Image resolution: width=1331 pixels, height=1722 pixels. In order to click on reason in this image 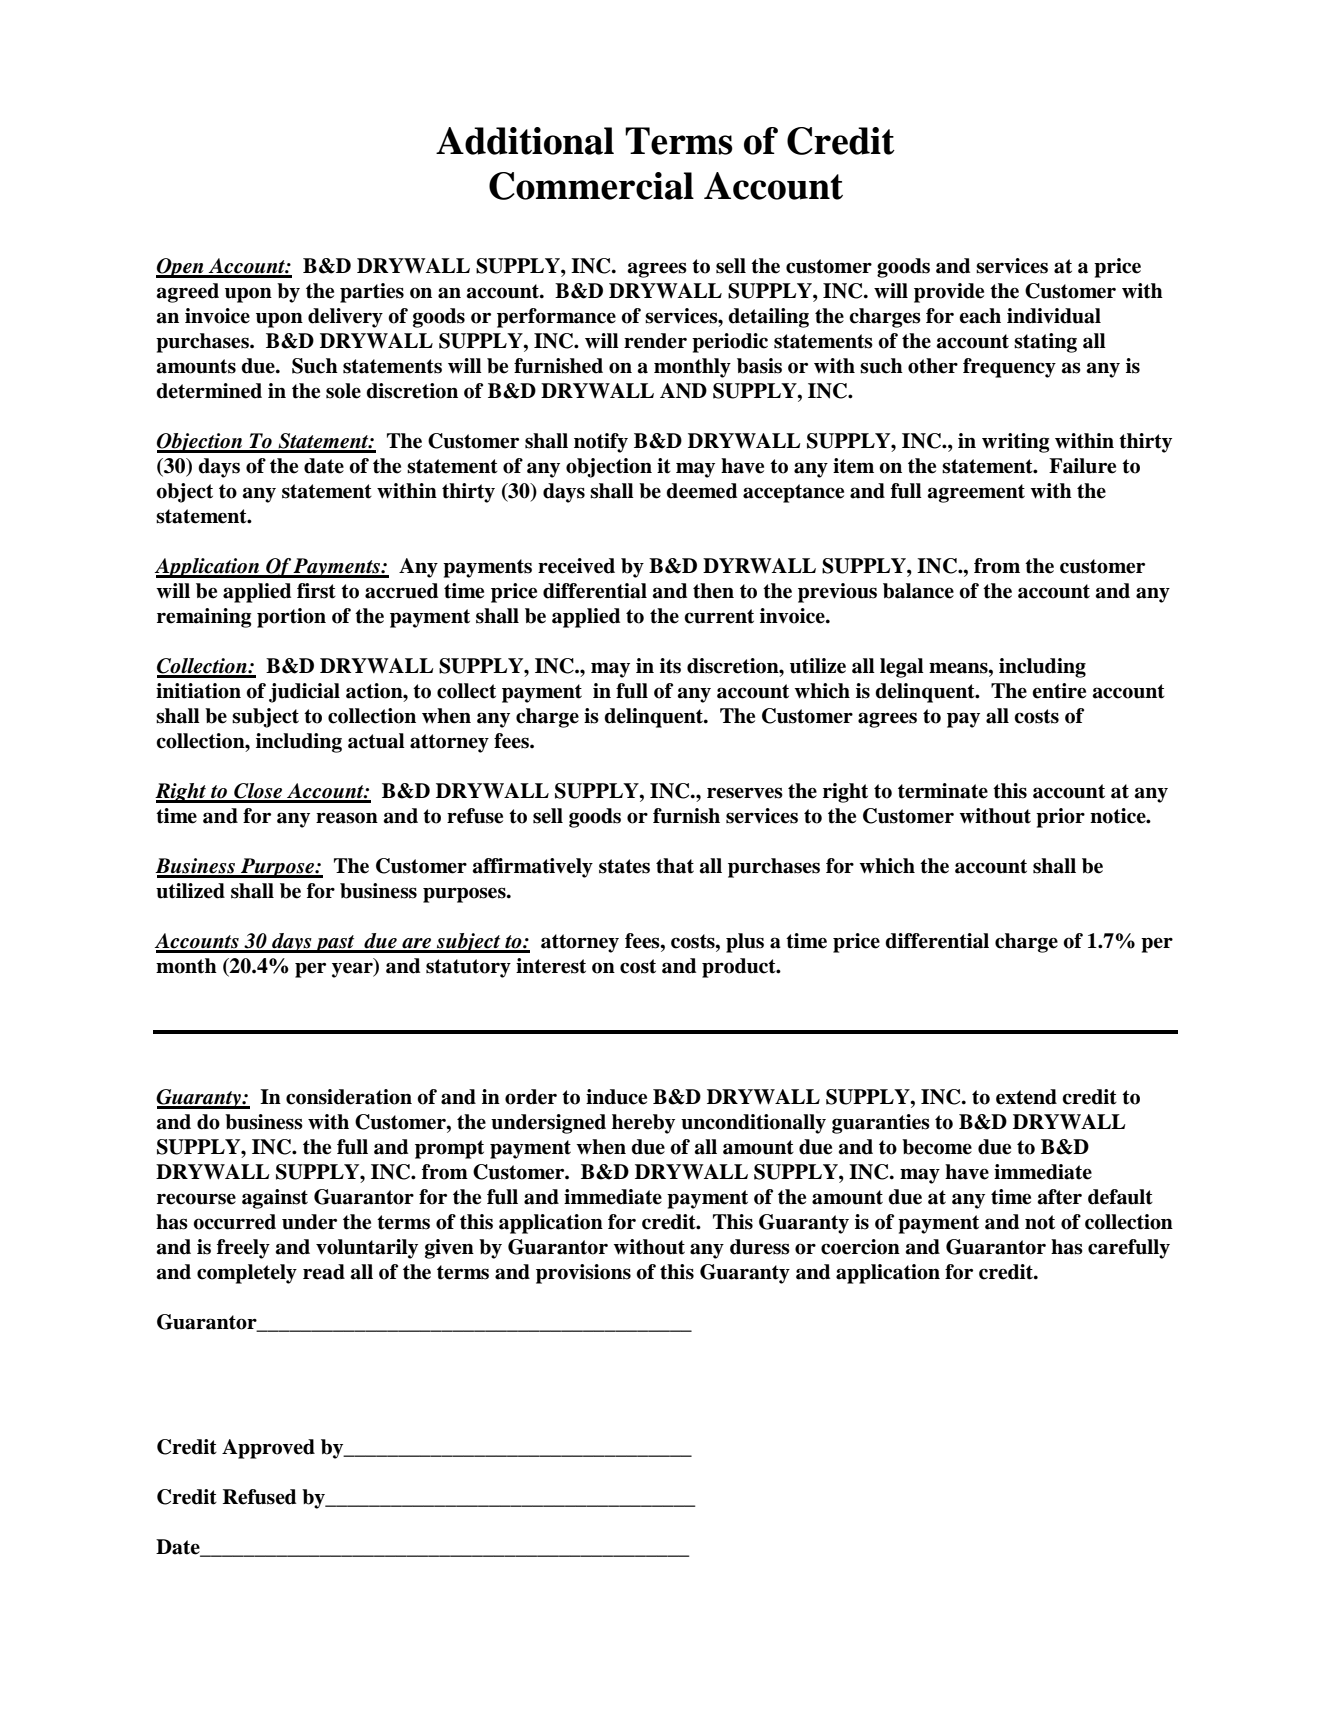, I will do `click(347, 818)`.
